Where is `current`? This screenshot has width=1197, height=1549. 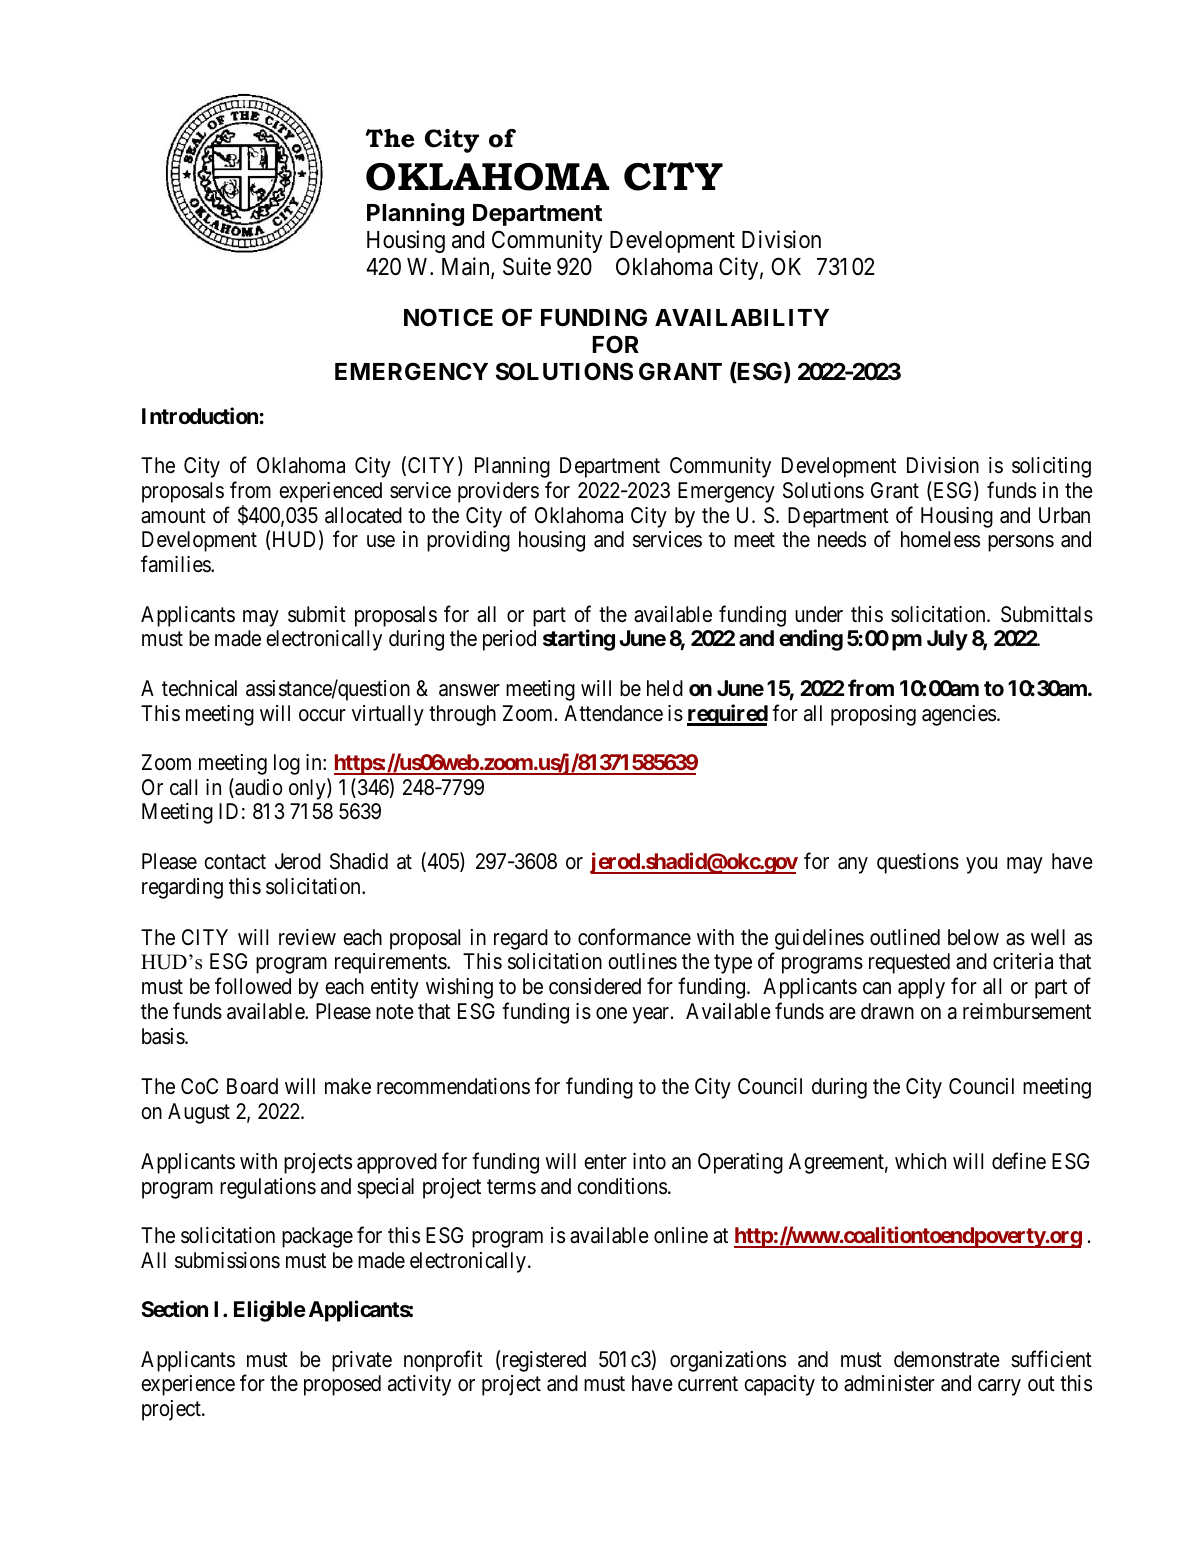
current is located at coordinates (708, 1384).
